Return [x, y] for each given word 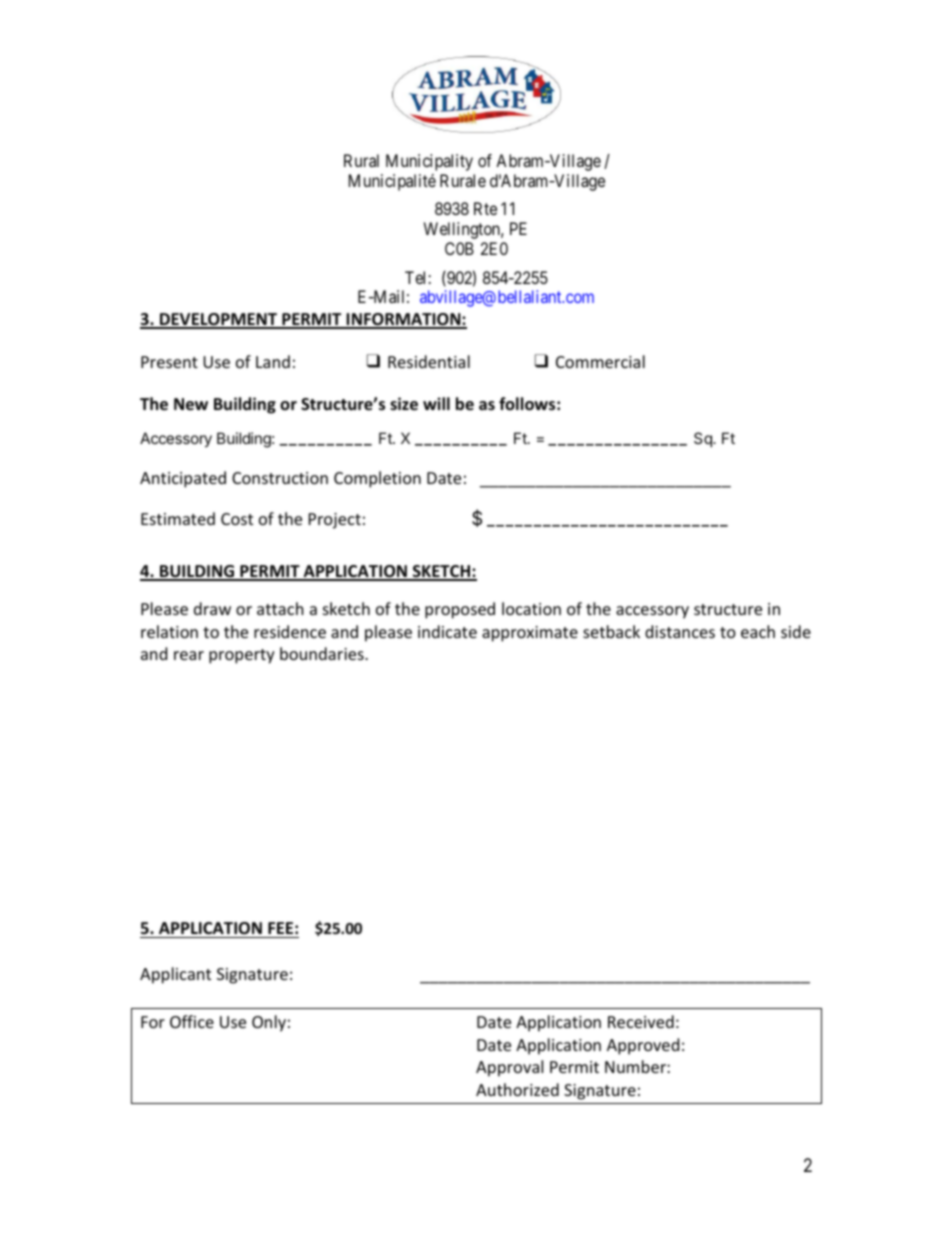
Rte [485, 208]
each [758, 631]
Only [269, 1023]
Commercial [600, 361]
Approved [643, 1046]
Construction [280, 478]
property [242, 656]
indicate [447, 631]
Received [641, 1021]
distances [680, 631]
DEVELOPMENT [218, 320]
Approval [509, 1068]
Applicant [175, 975]
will [436, 403]
